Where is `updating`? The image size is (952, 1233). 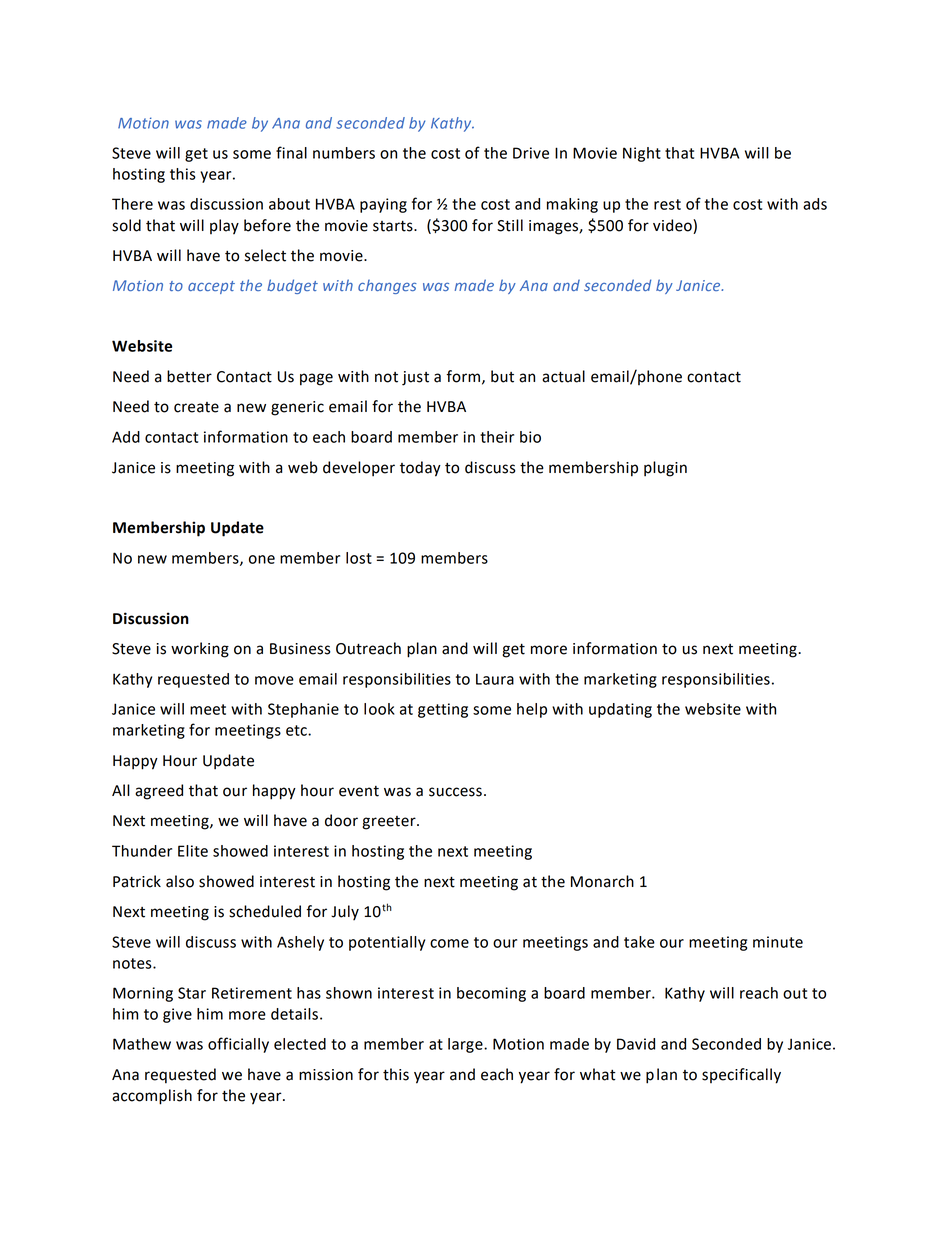
updating is located at coordinates (620, 710).
